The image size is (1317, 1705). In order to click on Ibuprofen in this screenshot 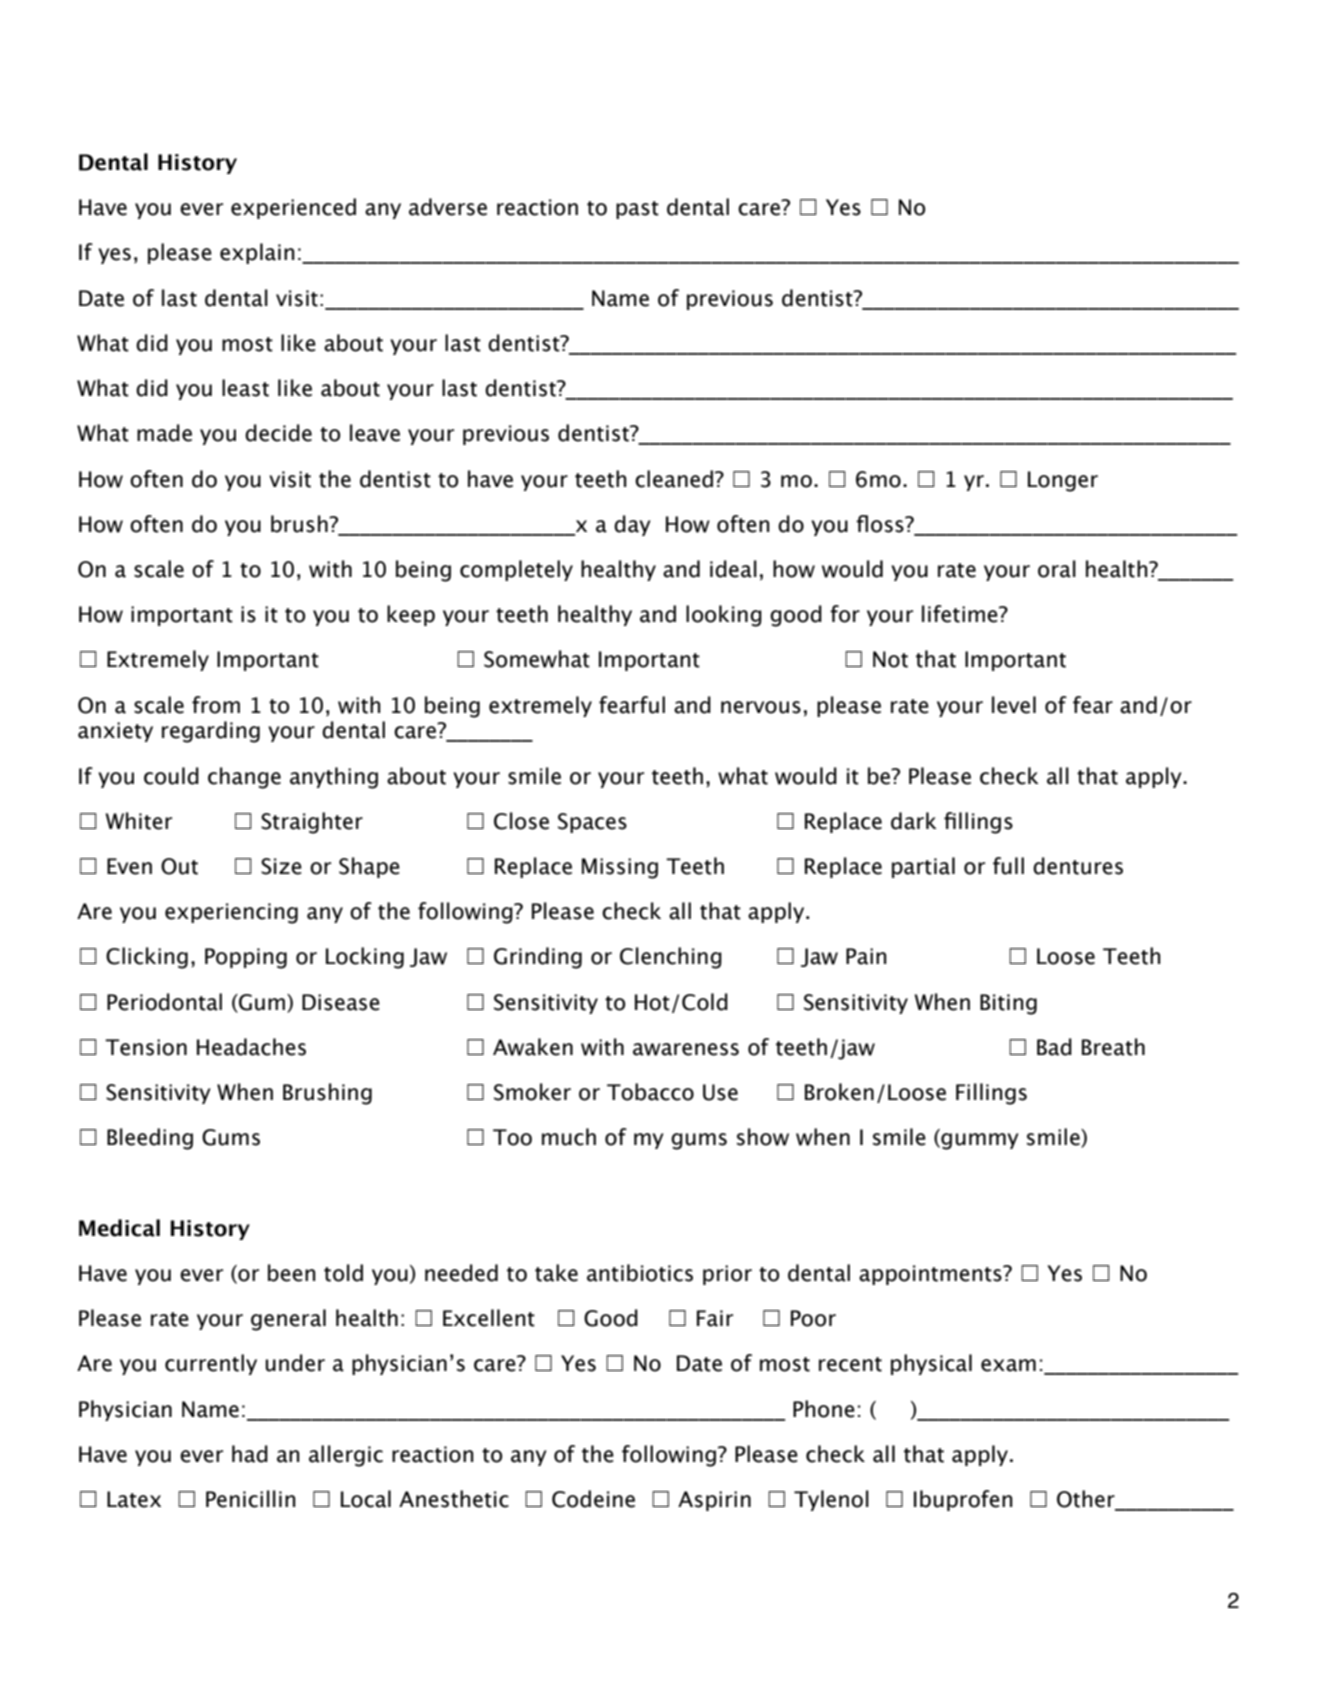, I will do `click(963, 1500)`.
